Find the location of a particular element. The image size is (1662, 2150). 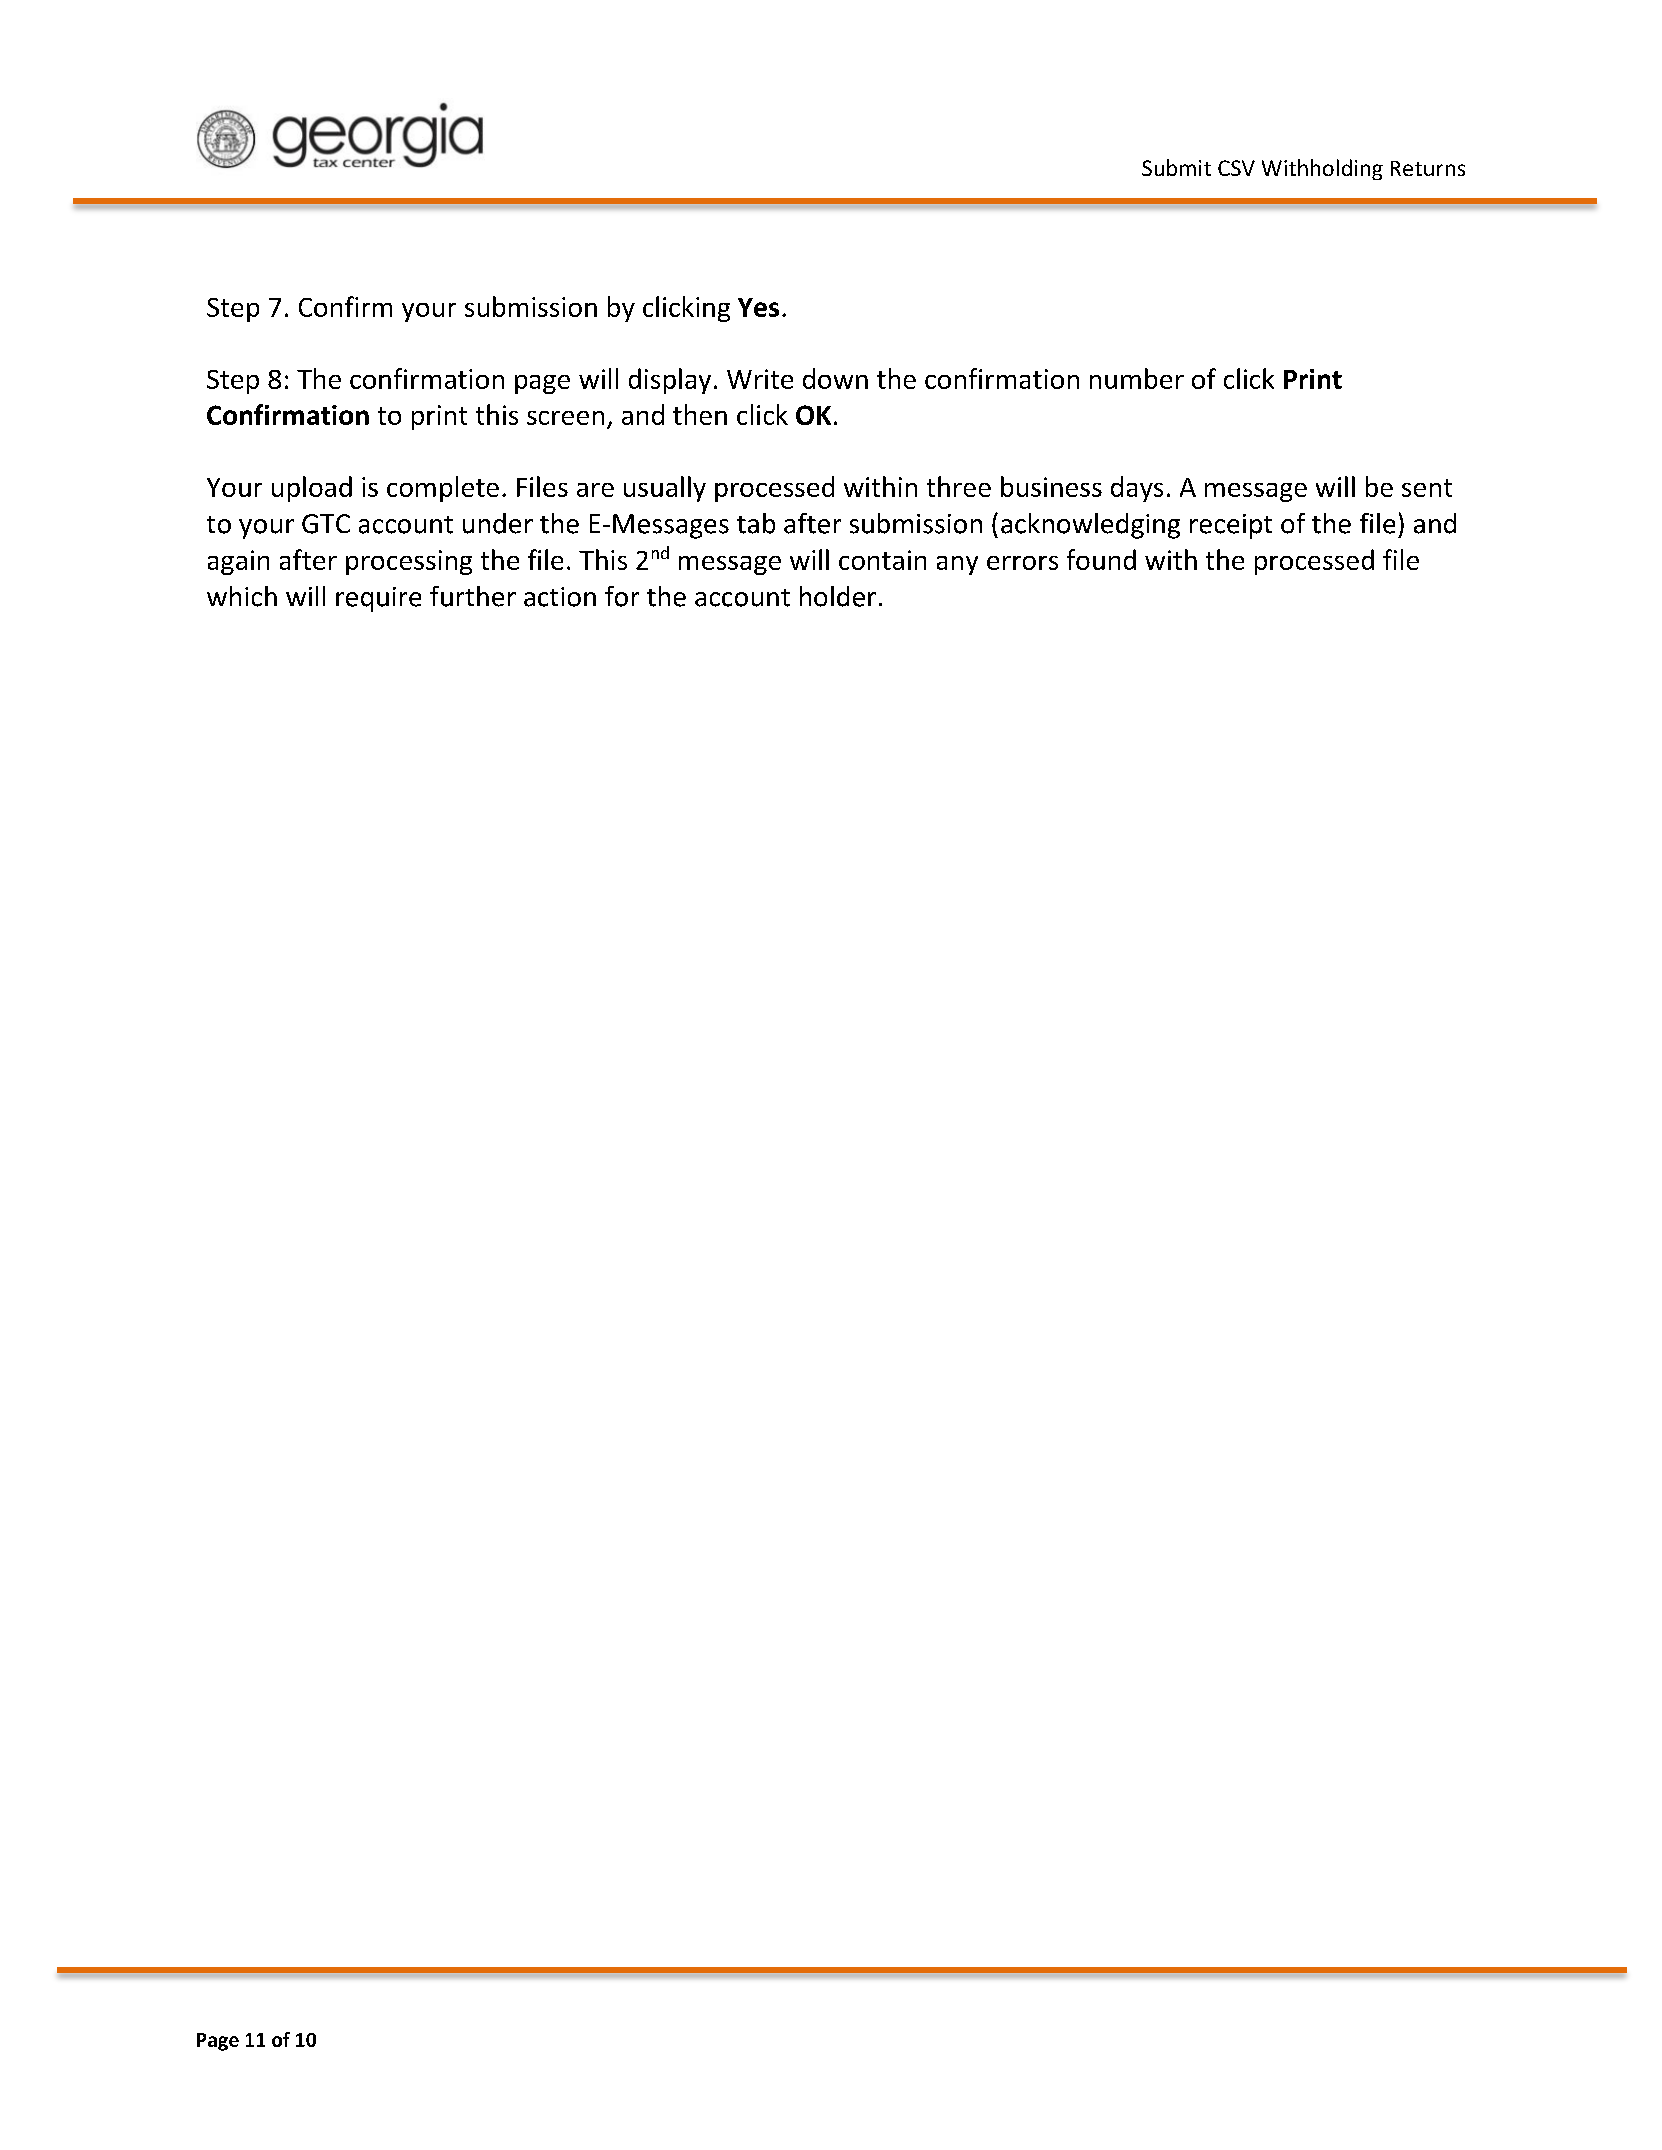

CSV is located at coordinates (1236, 168).
